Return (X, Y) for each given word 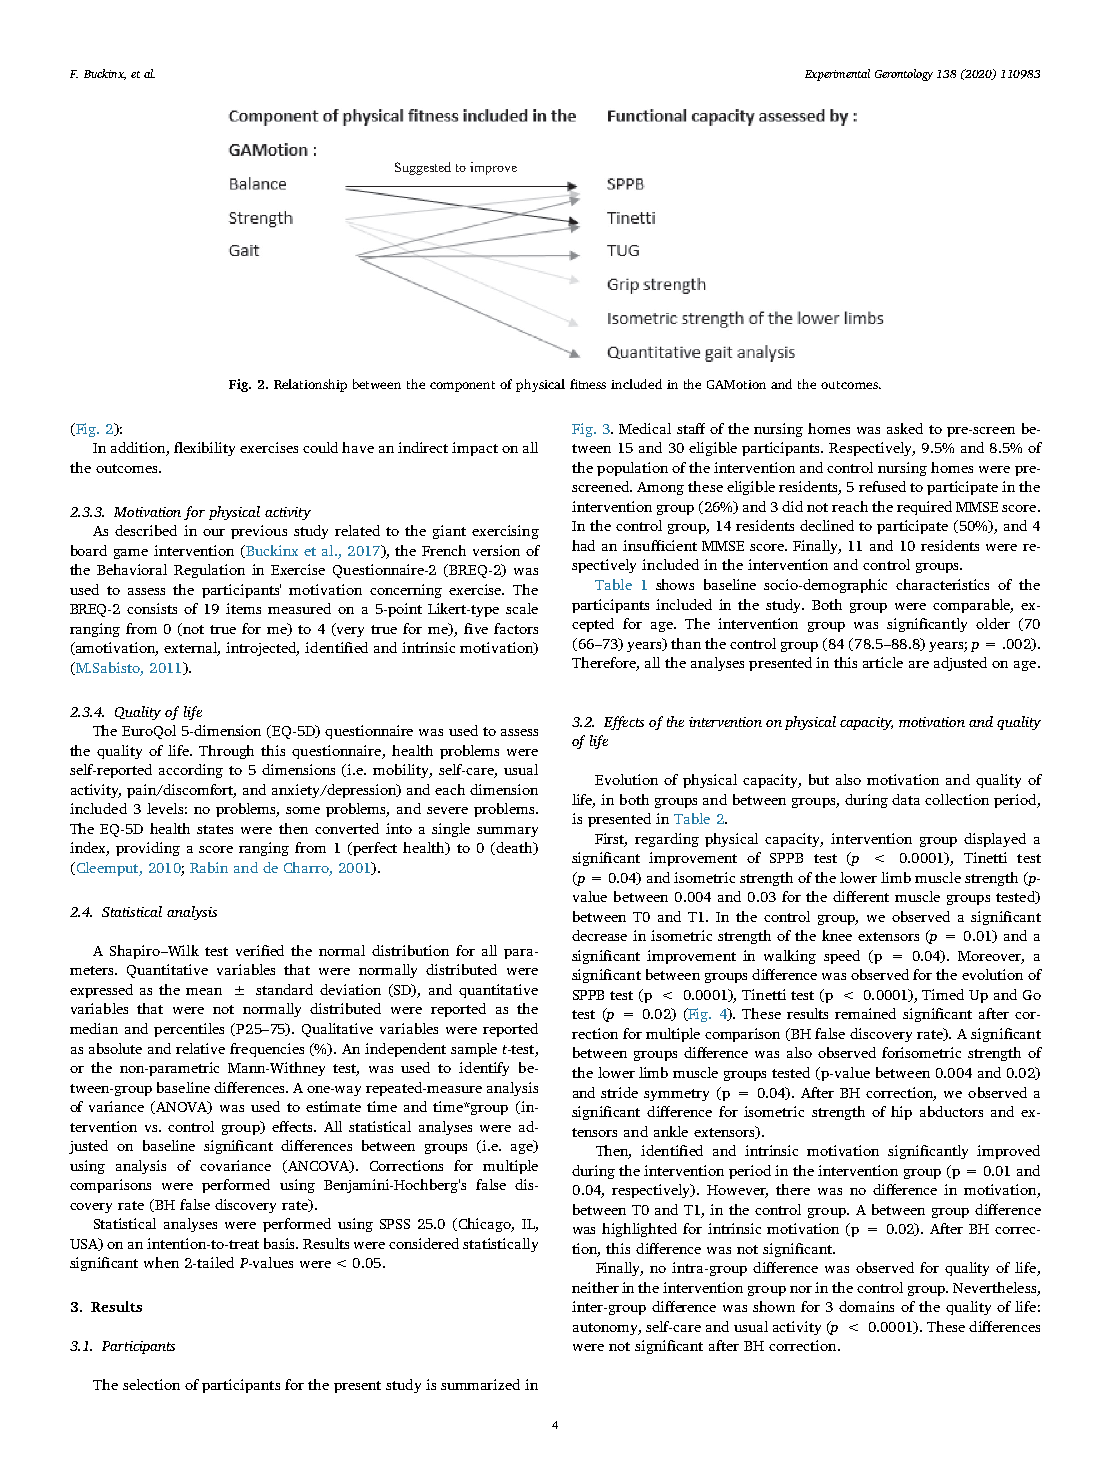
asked (905, 428)
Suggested (423, 168)
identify (484, 1069)
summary (507, 832)
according (191, 771)
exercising (505, 532)
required (924, 508)
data (906, 799)
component (462, 386)
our (214, 532)
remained (865, 1013)
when (161, 1262)
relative (200, 1048)
